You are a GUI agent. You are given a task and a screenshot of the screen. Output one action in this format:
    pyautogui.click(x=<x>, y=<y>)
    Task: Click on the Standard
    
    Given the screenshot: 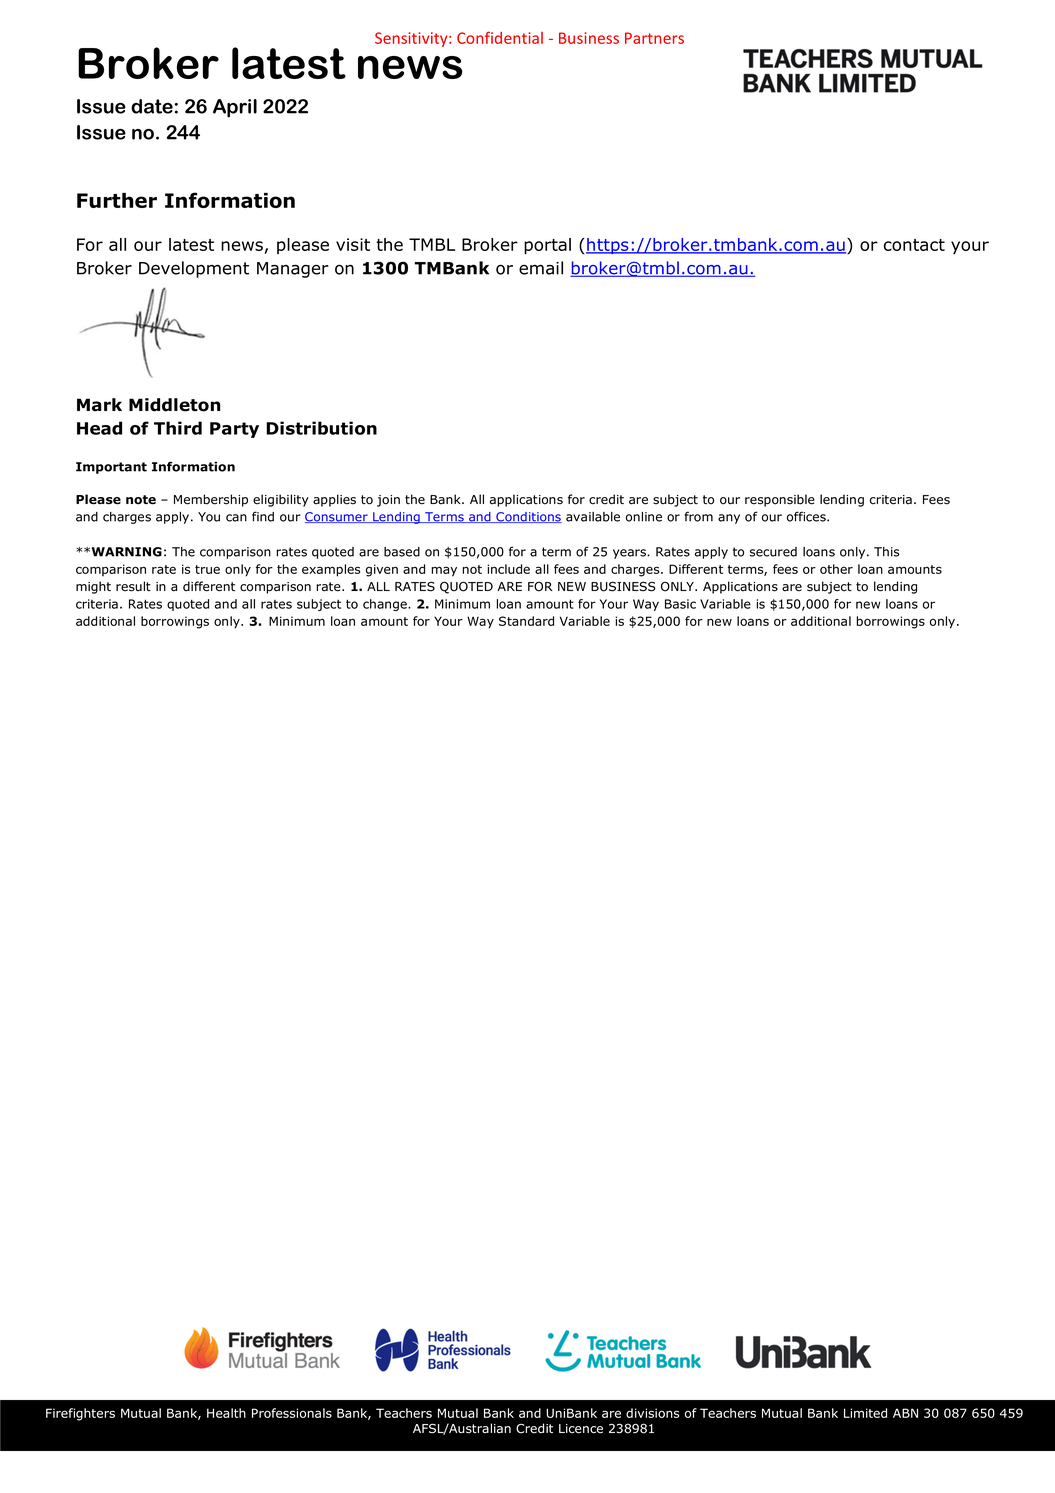 What is the action you would take?
    pyautogui.click(x=526, y=621)
